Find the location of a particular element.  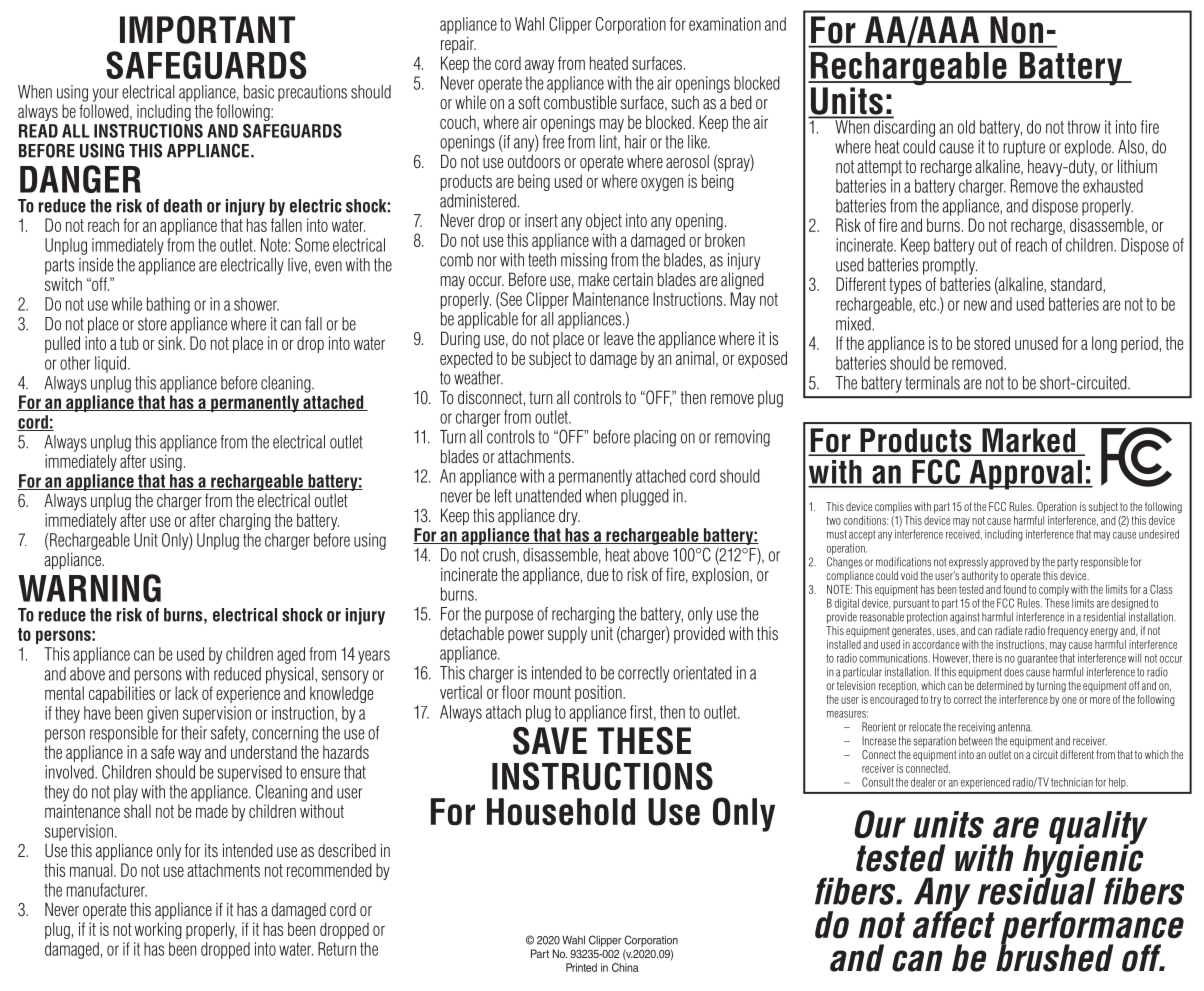

away is located at coordinates (539, 66).
